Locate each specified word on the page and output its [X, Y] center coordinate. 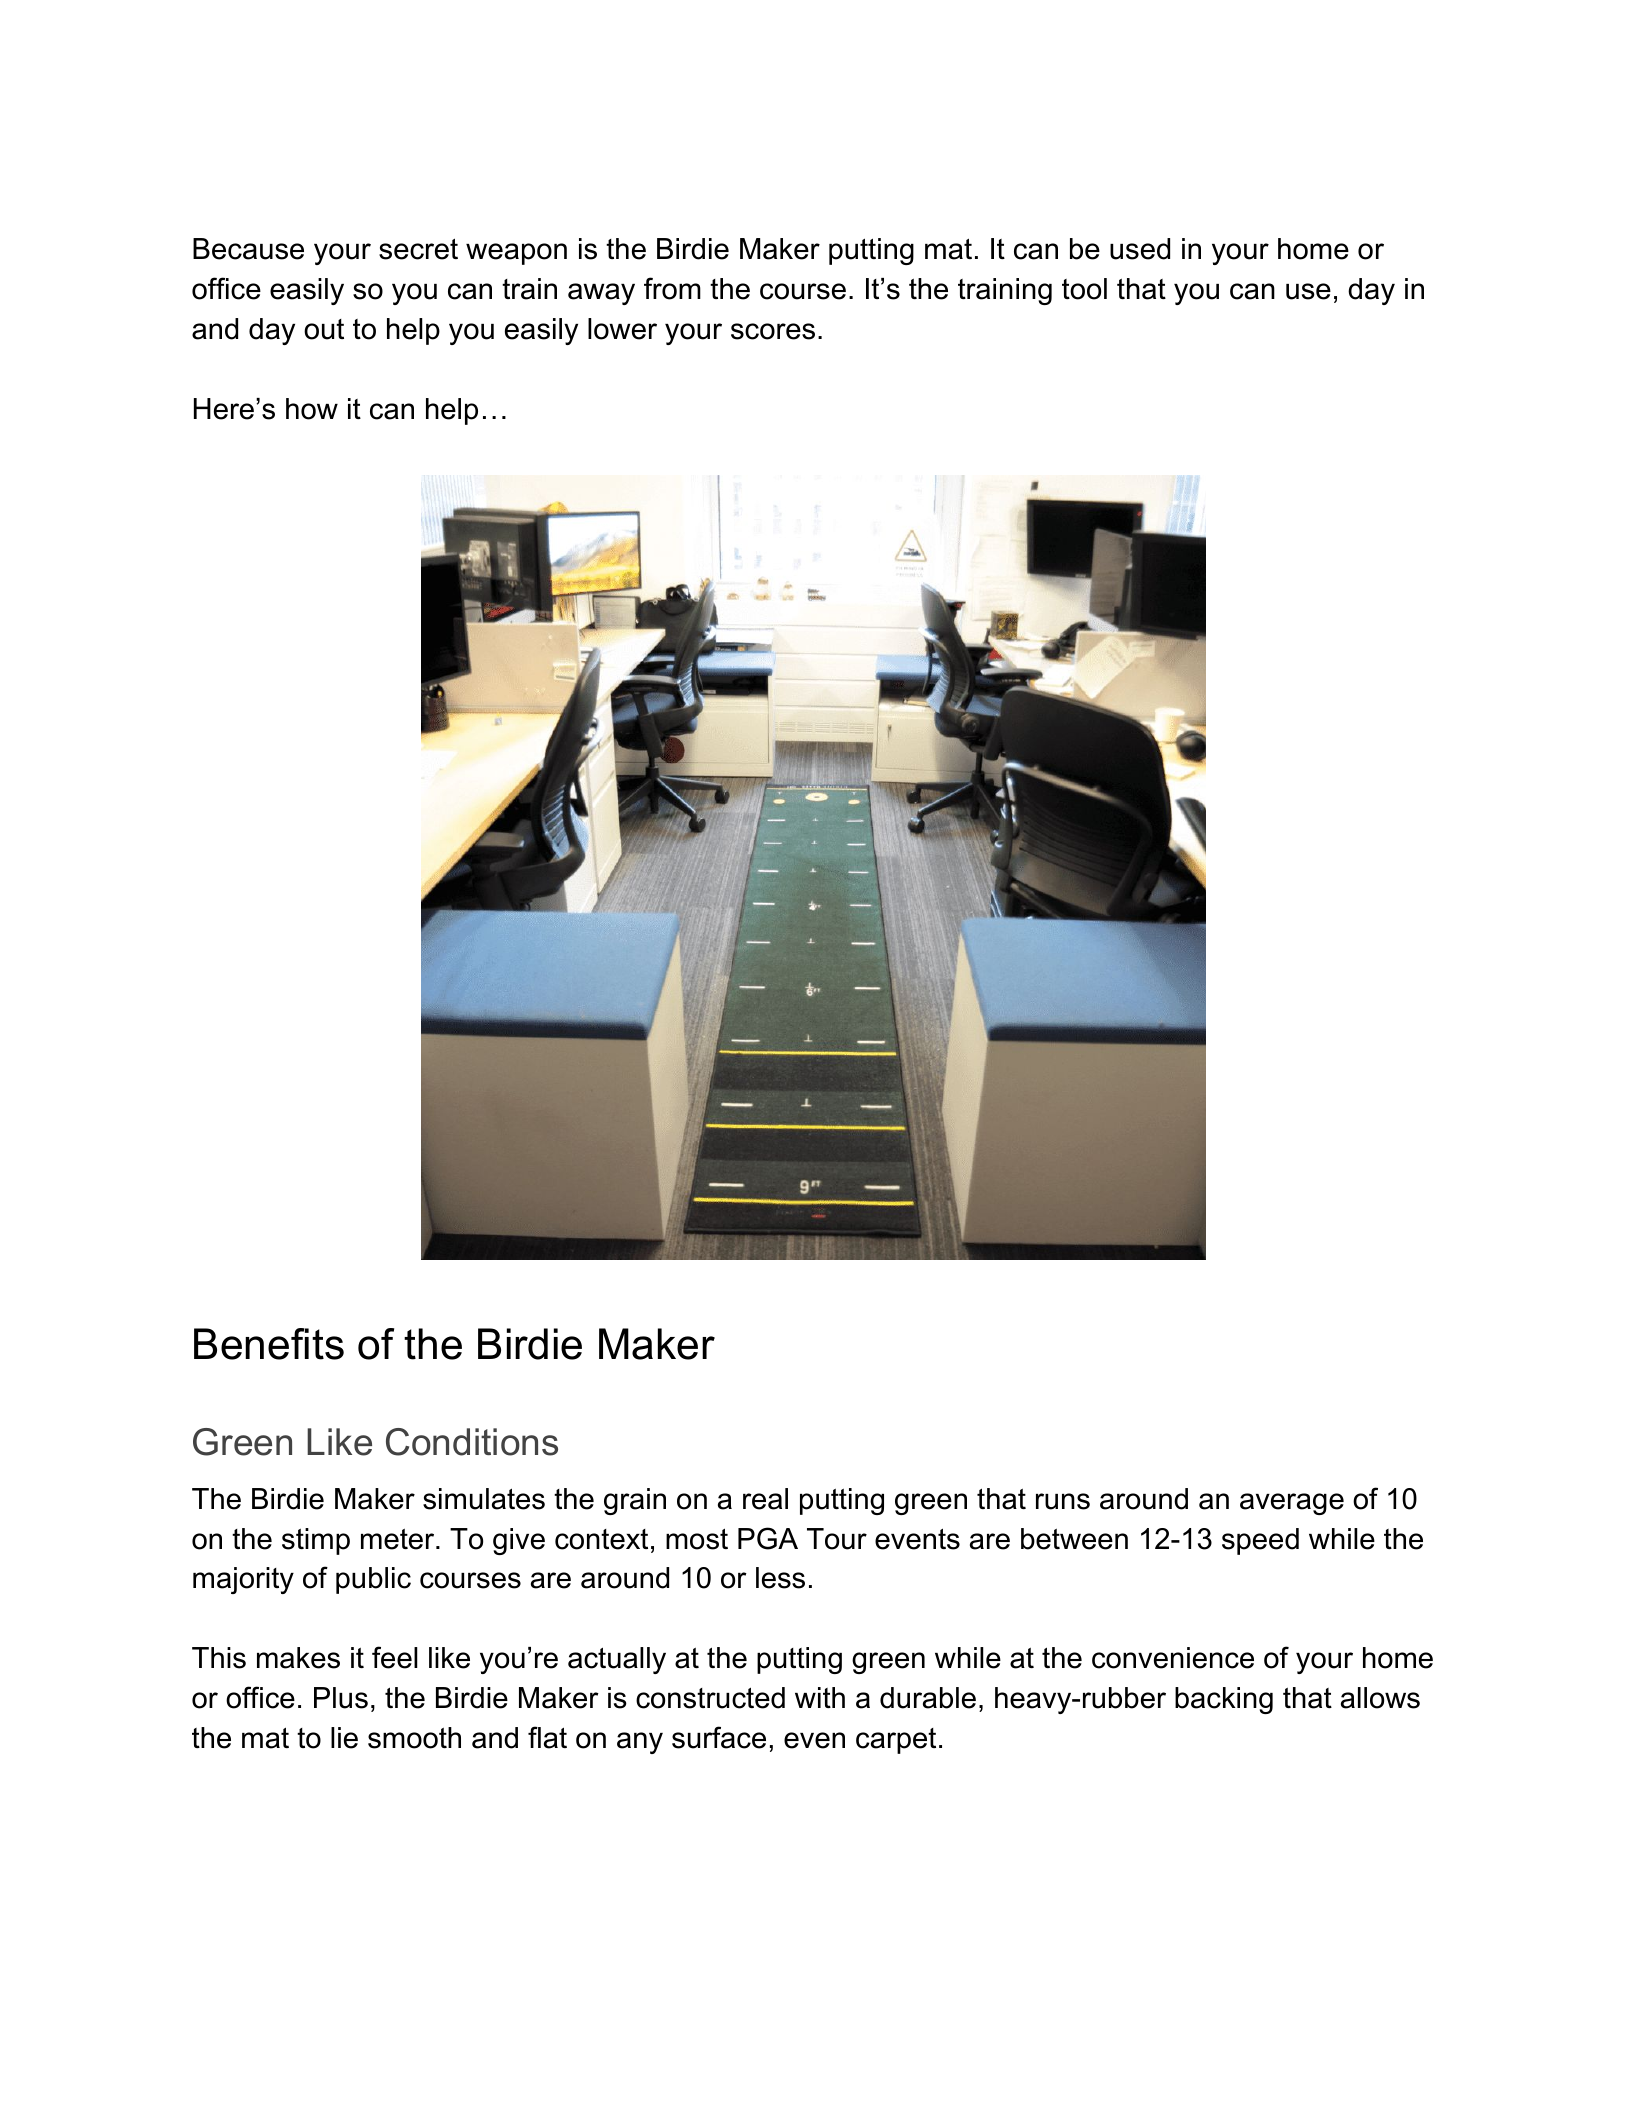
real [765, 1499]
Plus [341, 1698]
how [312, 409]
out [324, 329]
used [1140, 249]
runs [1063, 1501]
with [820, 1697]
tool [1084, 289]
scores [773, 331]
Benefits [269, 1344]
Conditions [472, 1442]
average [1292, 1504]
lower [622, 329]
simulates [484, 1499]
